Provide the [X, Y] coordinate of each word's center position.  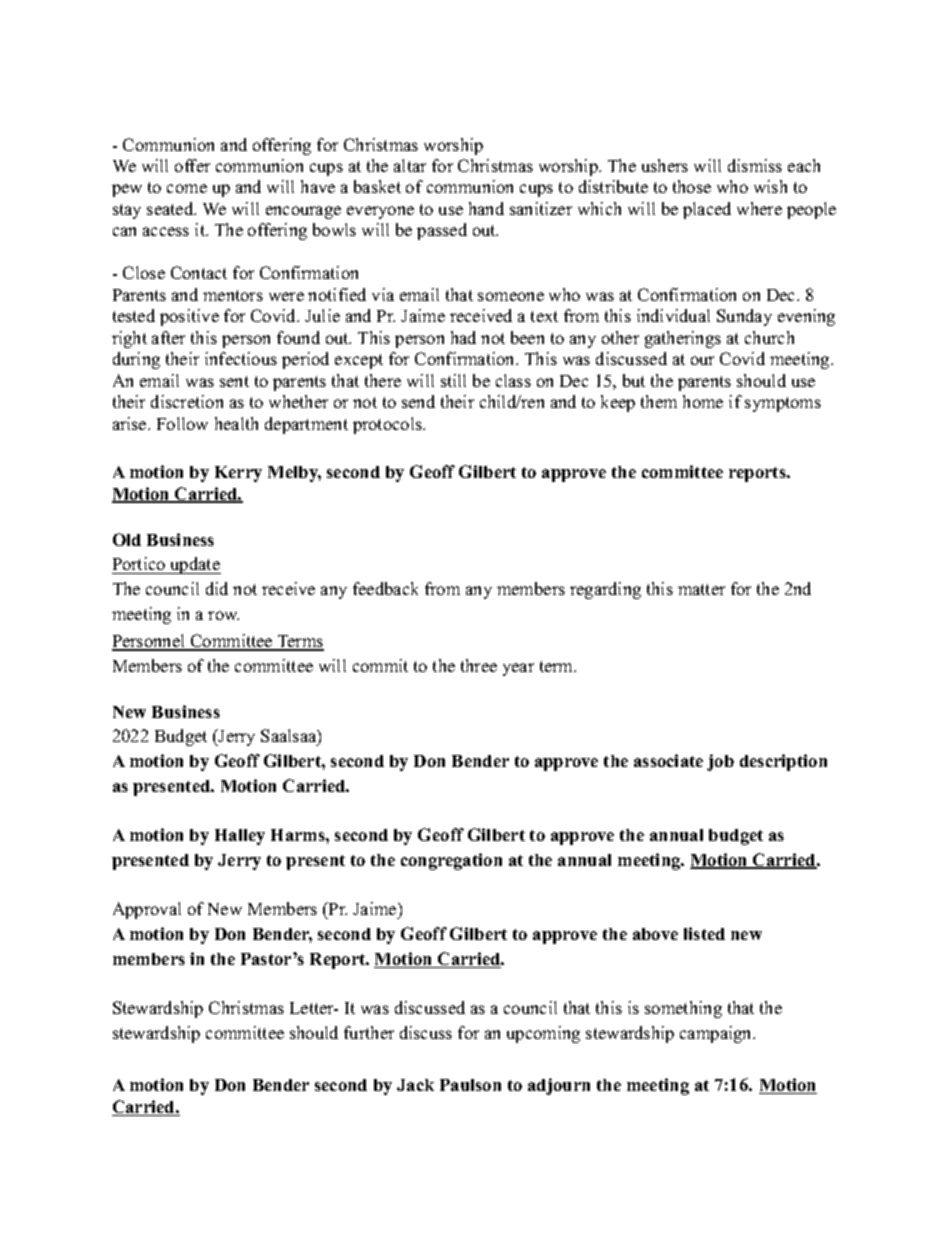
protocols [388, 425]
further [369, 1032]
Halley [240, 837]
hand [486, 208]
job [720, 762]
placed [707, 210]
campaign [717, 1034]
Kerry [238, 474]
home [703, 401]
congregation [451, 861]
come [187, 188]
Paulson [470, 1085]
